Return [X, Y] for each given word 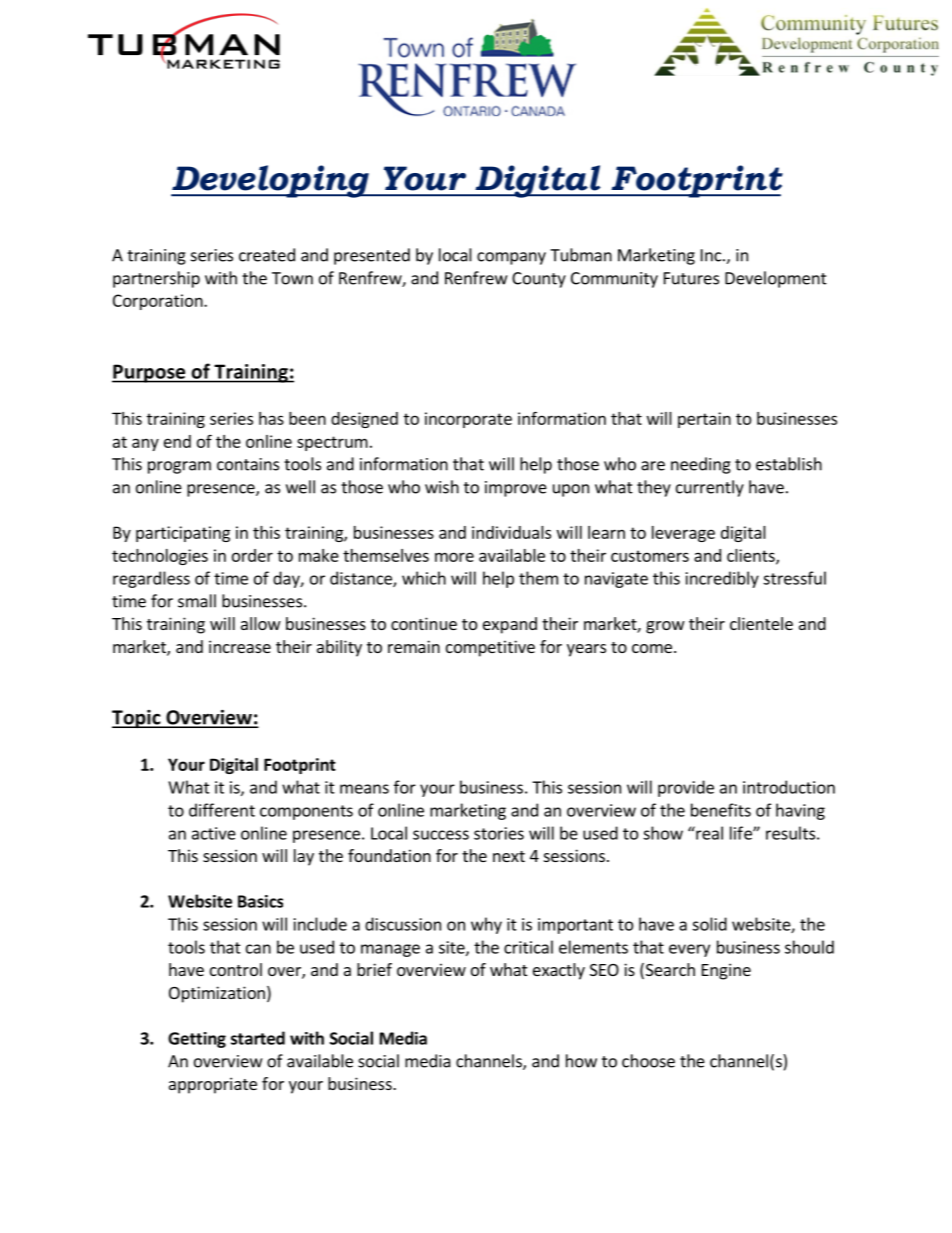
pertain [704, 420]
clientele [761, 623]
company [511, 258]
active [214, 833]
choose [648, 1061]
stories [499, 833]
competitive [490, 648]
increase [240, 646]
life [742, 833]
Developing [271, 181]
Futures [691, 278]
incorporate [468, 420]
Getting [197, 1040]
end [177, 441]
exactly [559, 971]
